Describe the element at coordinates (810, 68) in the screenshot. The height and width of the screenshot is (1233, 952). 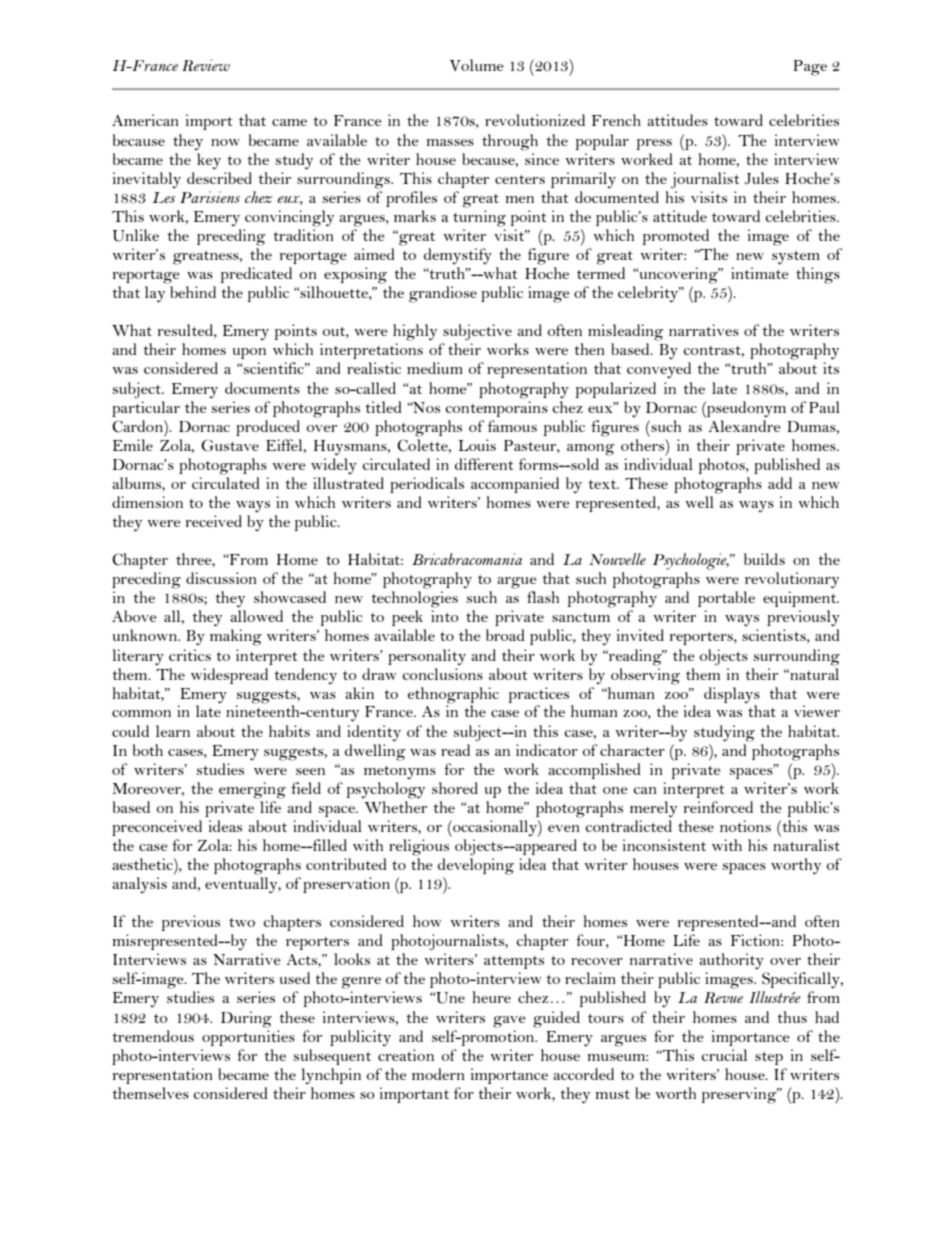
I see `Page` at that location.
